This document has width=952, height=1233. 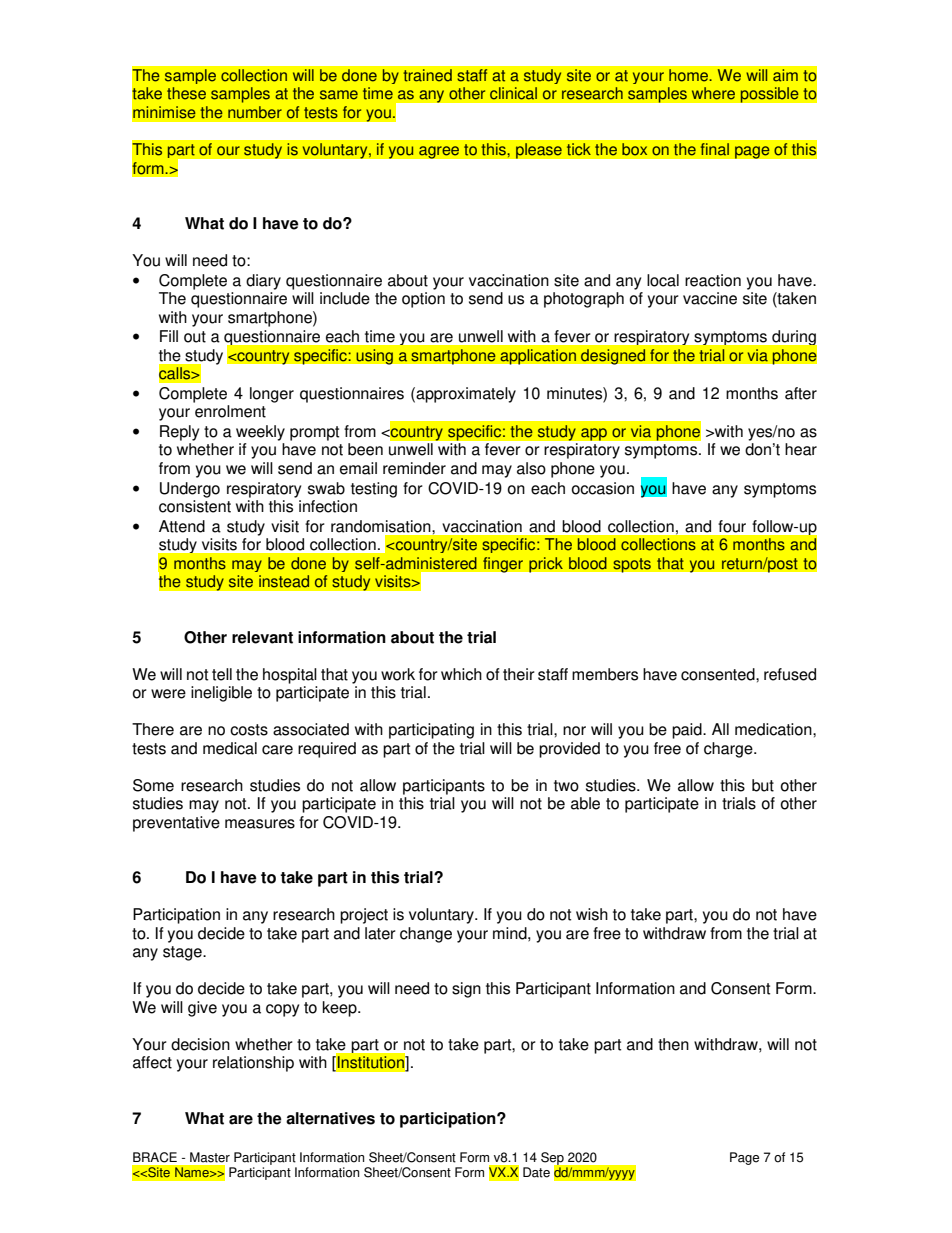 What do you see at coordinates (673, 1044) in the document?
I see `then` at bounding box center [673, 1044].
